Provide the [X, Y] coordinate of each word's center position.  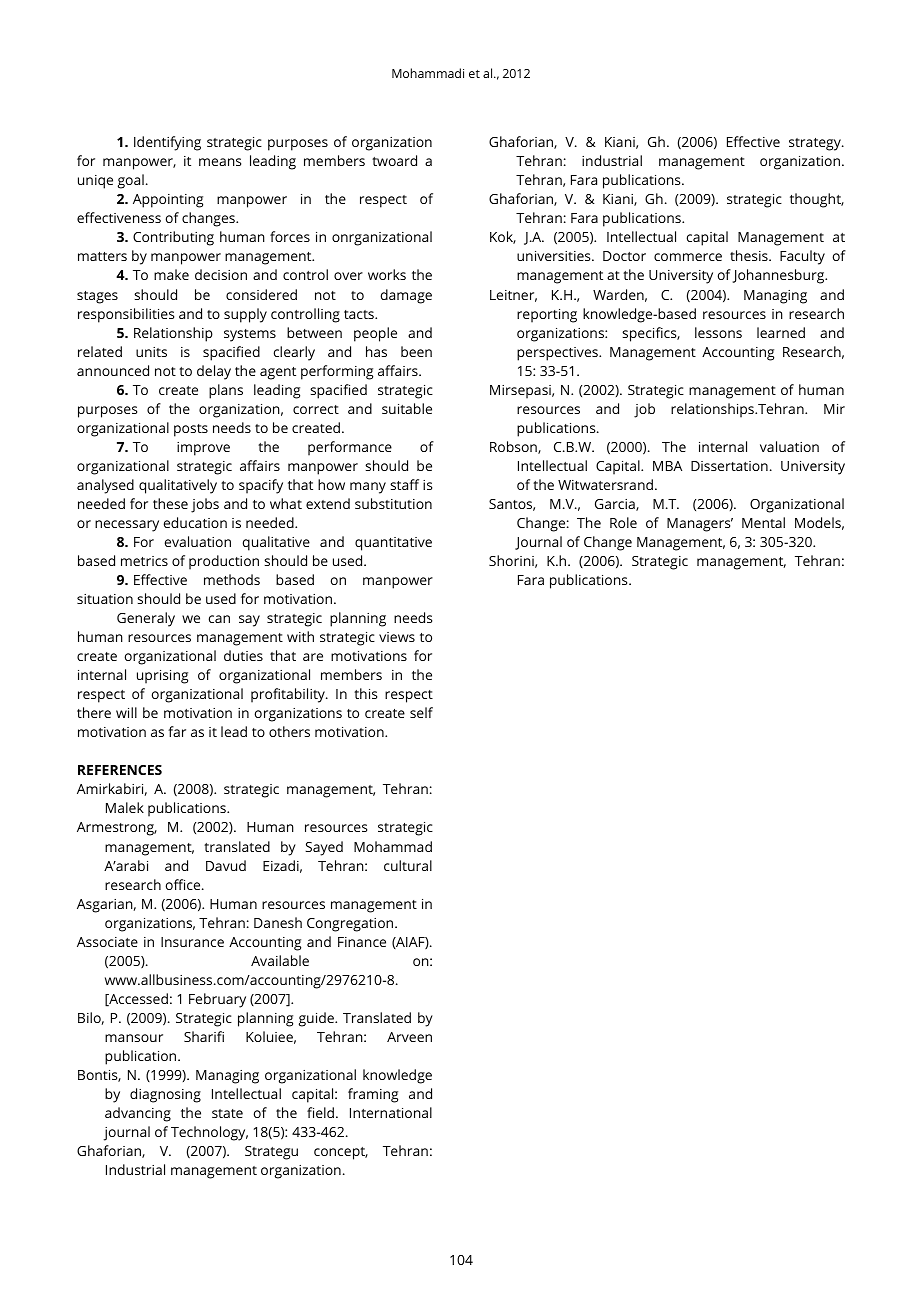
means [220, 162]
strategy [816, 144]
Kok [503, 237]
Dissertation [729, 466]
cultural [408, 865]
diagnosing [165, 1095]
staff [404, 484]
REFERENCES [120, 770]
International [391, 1112]
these [170, 503]
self [421, 712]
